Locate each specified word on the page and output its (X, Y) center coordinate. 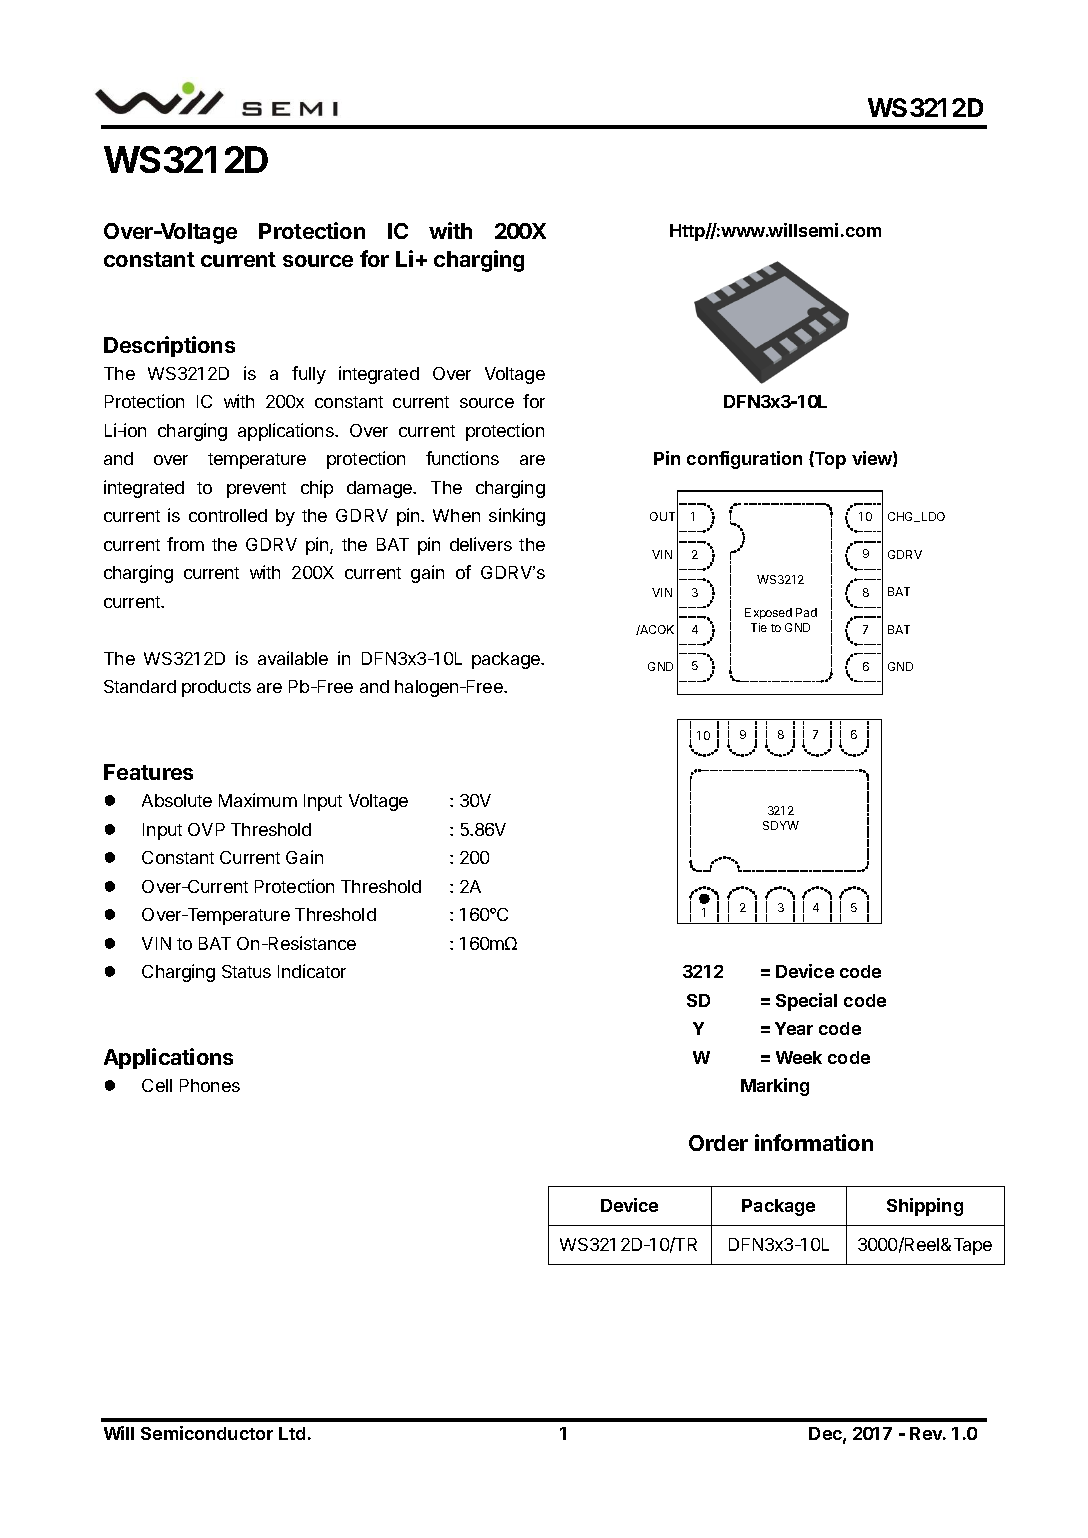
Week (799, 1057)
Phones (210, 1085)
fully (309, 375)
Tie (759, 627)
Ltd (292, 1433)
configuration (744, 460)
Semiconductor (207, 1433)
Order (718, 1143)
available (293, 658)
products (216, 688)
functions (462, 458)
